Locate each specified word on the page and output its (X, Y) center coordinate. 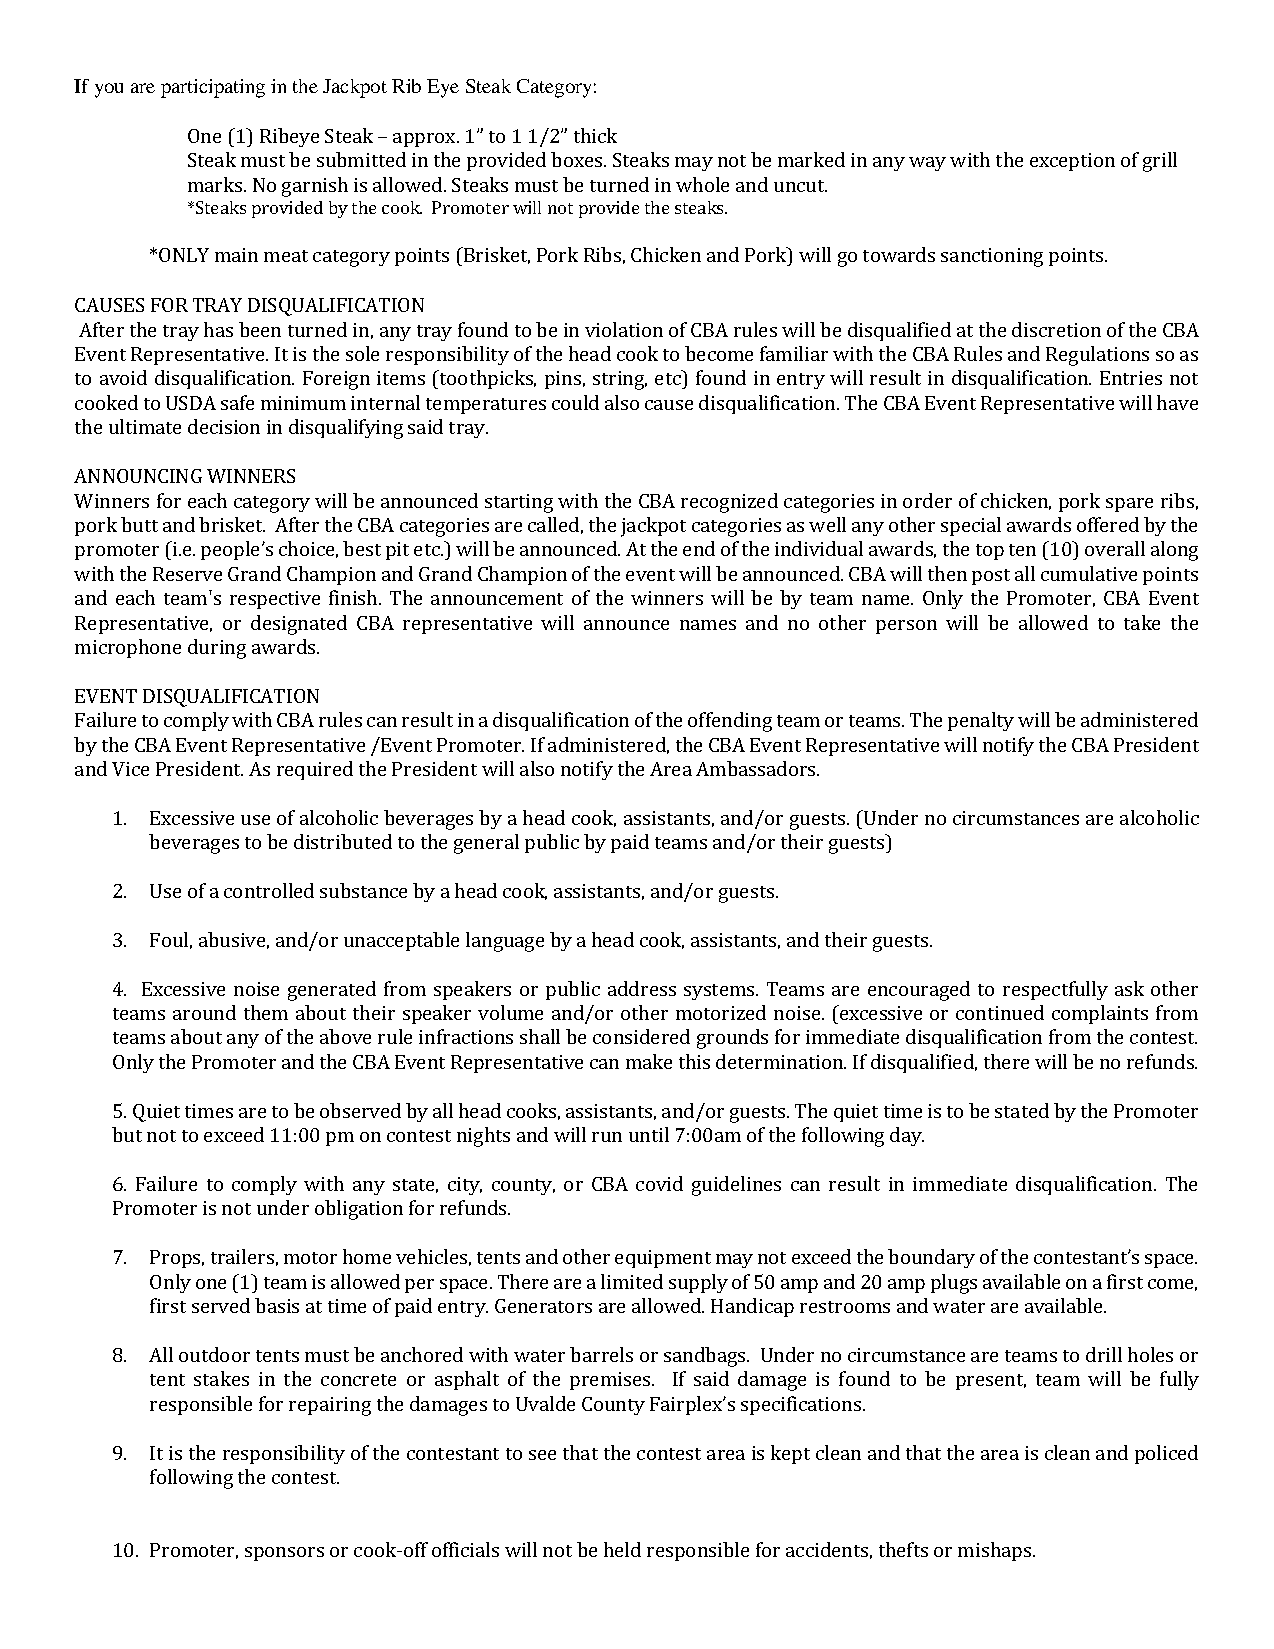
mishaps (996, 1551)
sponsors (284, 1554)
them (266, 1012)
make (649, 1061)
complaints (1100, 1014)
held (622, 1549)
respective (275, 600)
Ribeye (289, 137)
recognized (729, 503)
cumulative (1089, 573)
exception (1072, 162)
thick (595, 135)
